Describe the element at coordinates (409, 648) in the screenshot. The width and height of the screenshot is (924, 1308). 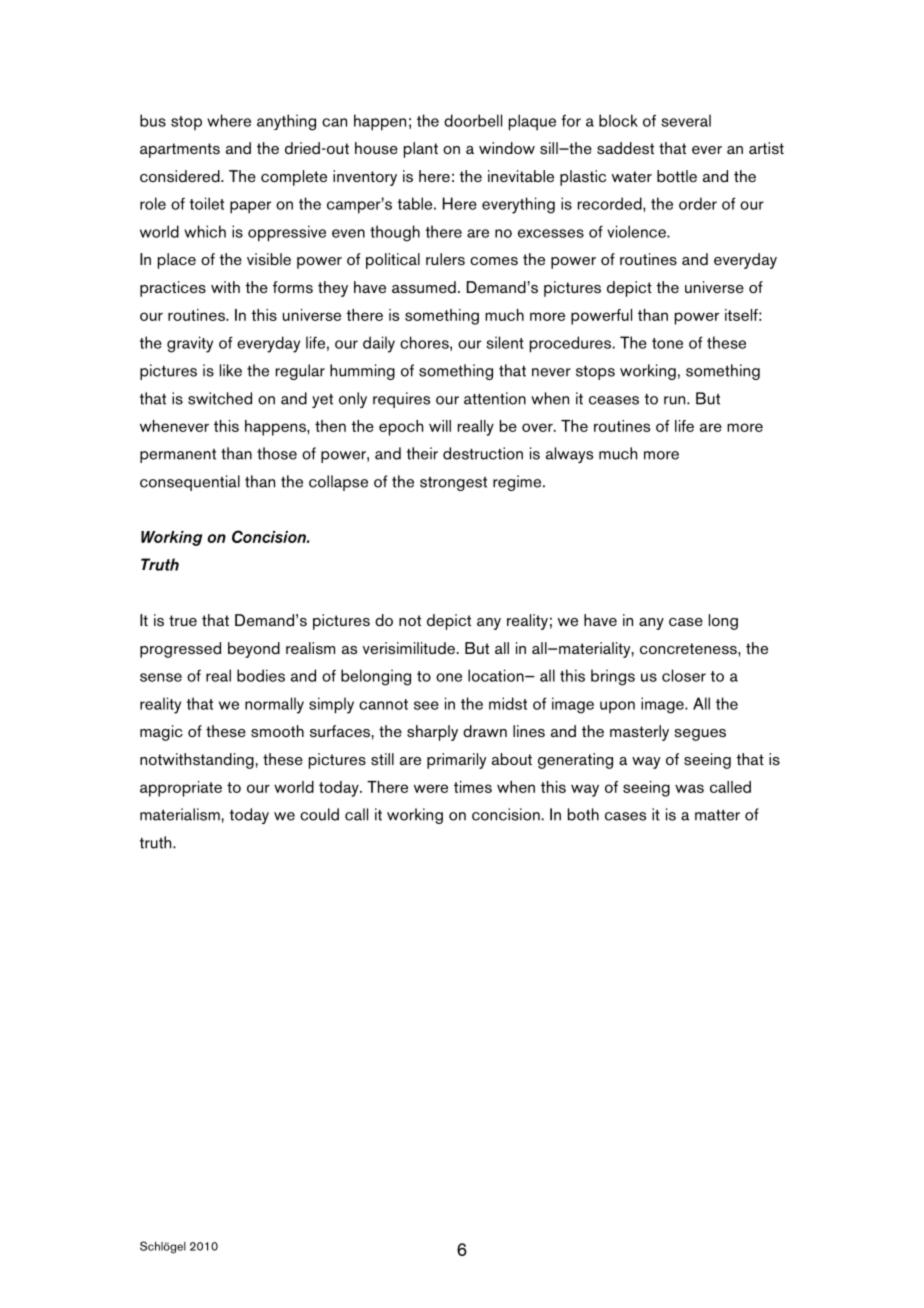
I see `verisimilitude` at that location.
